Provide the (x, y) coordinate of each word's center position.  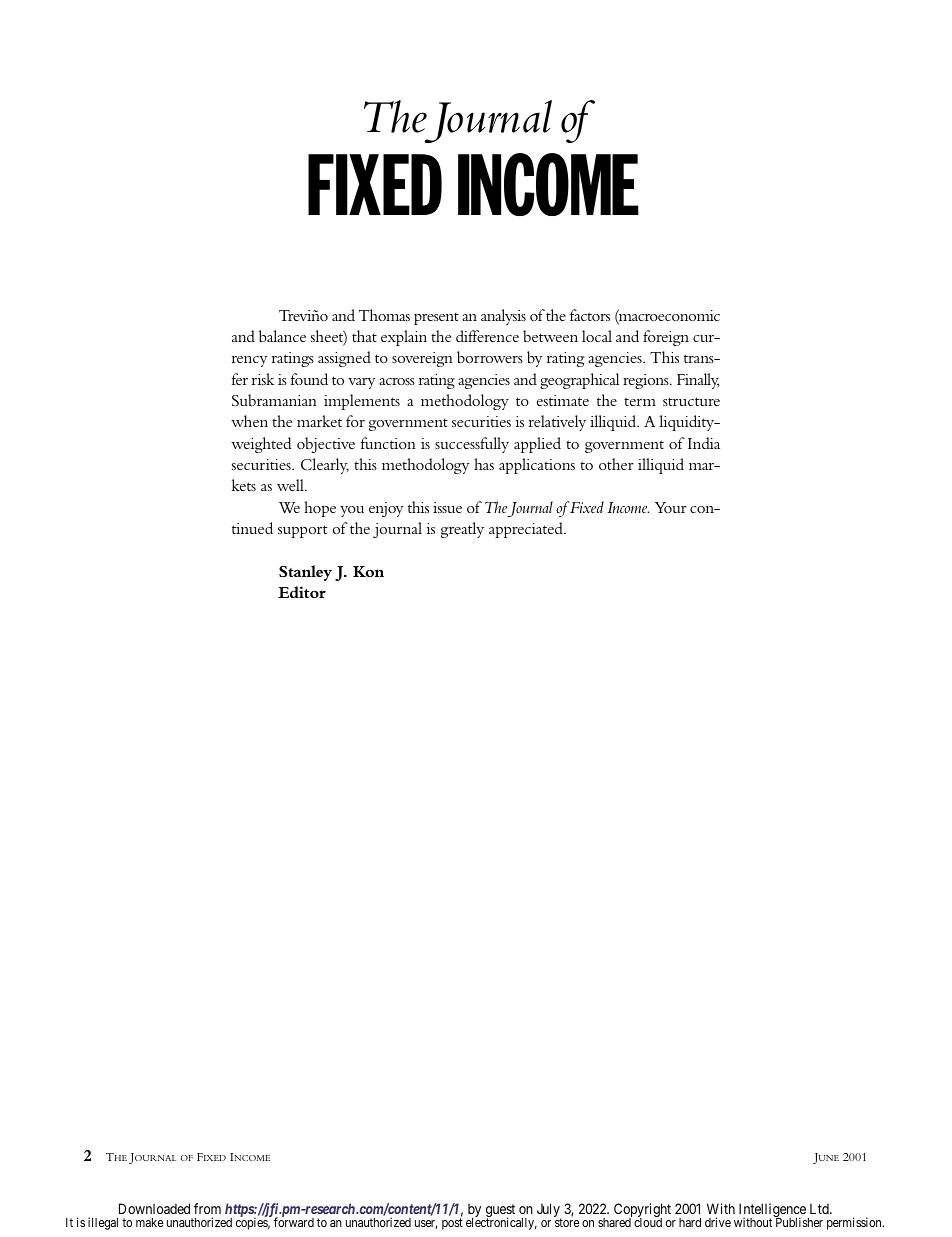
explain (404, 338)
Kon (368, 571)
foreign (666, 338)
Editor (302, 592)
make (150, 1222)
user (426, 1224)
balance (282, 336)
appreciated (527, 530)
